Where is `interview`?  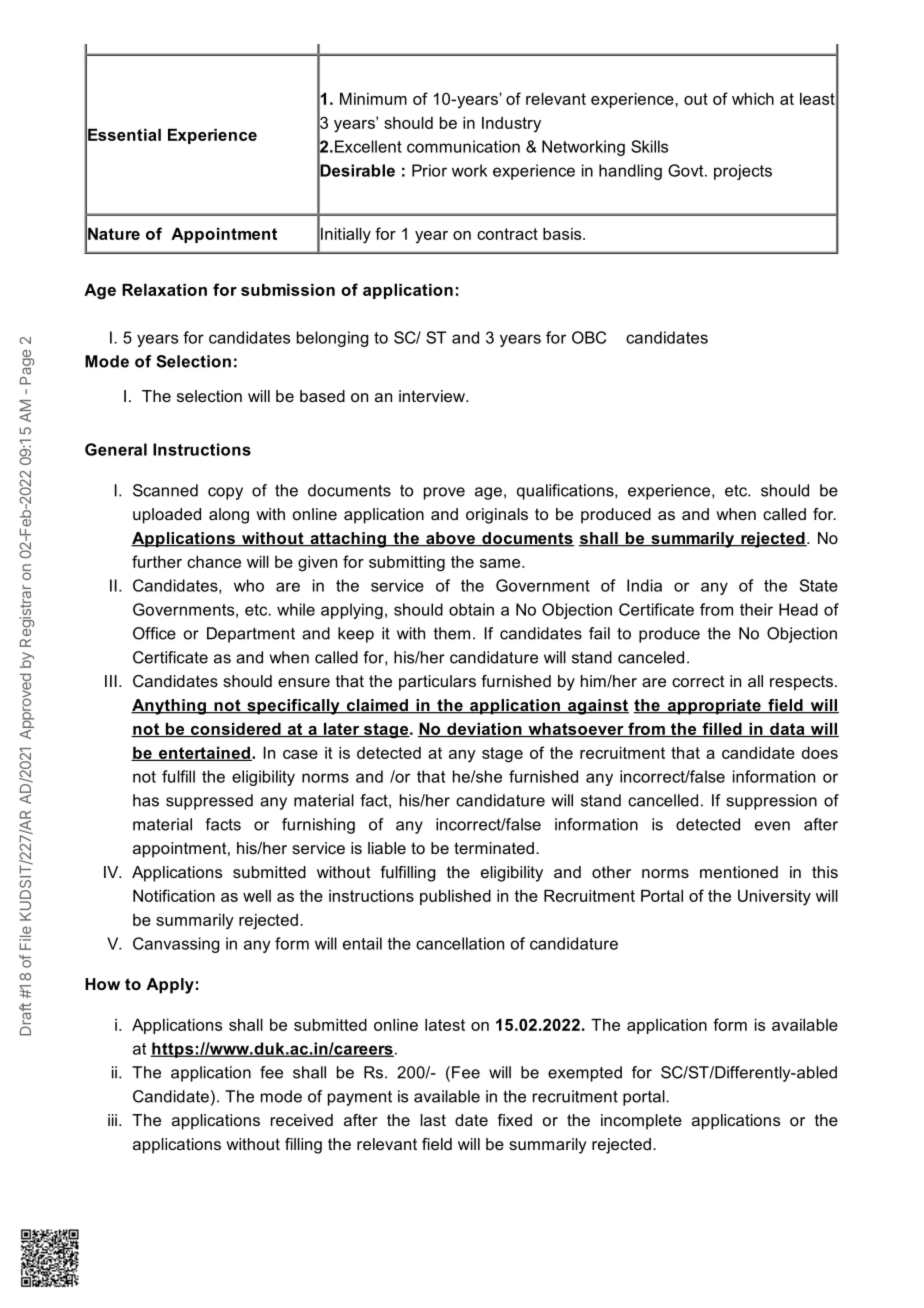 interview is located at coordinates (433, 396).
